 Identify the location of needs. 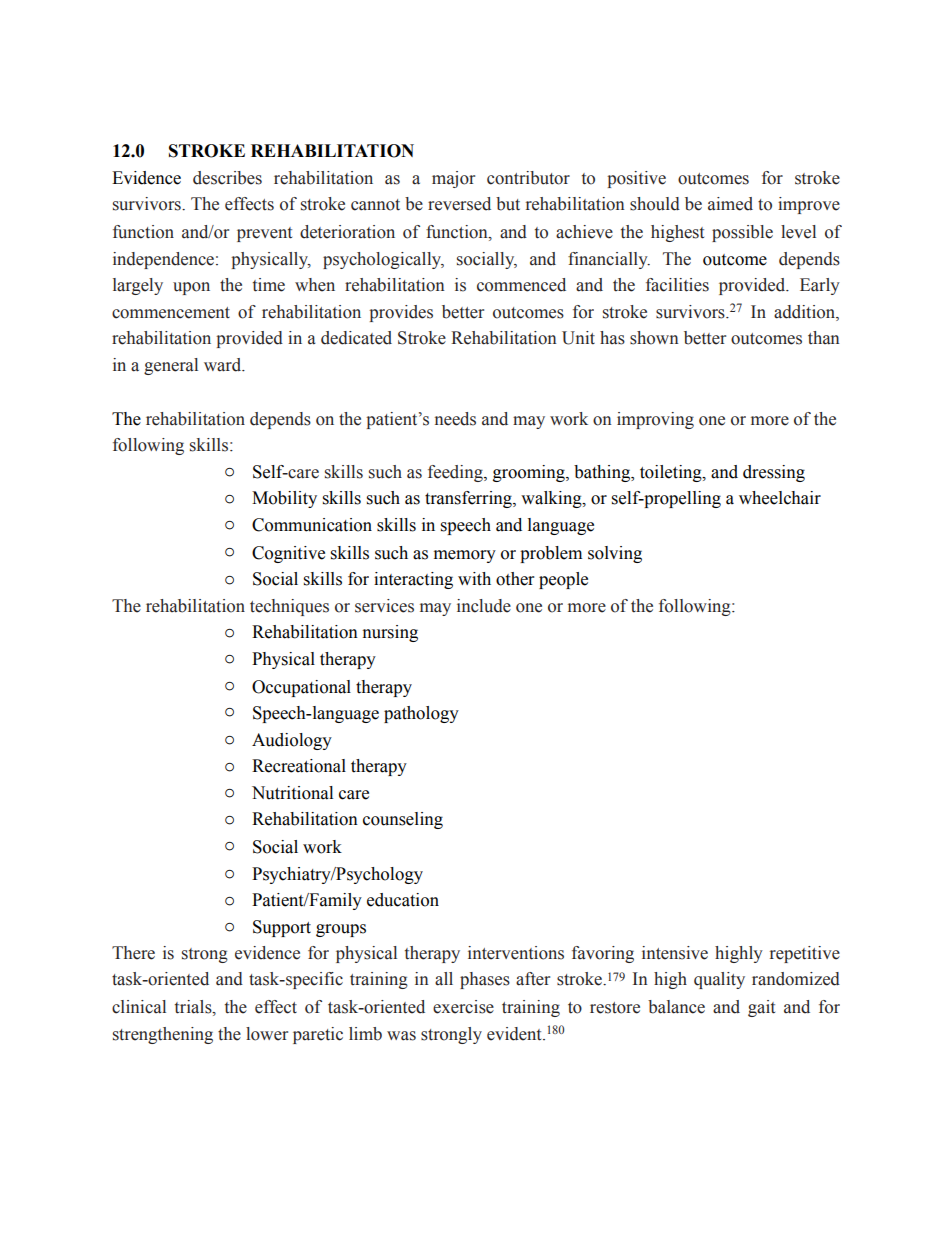
(455, 419).
